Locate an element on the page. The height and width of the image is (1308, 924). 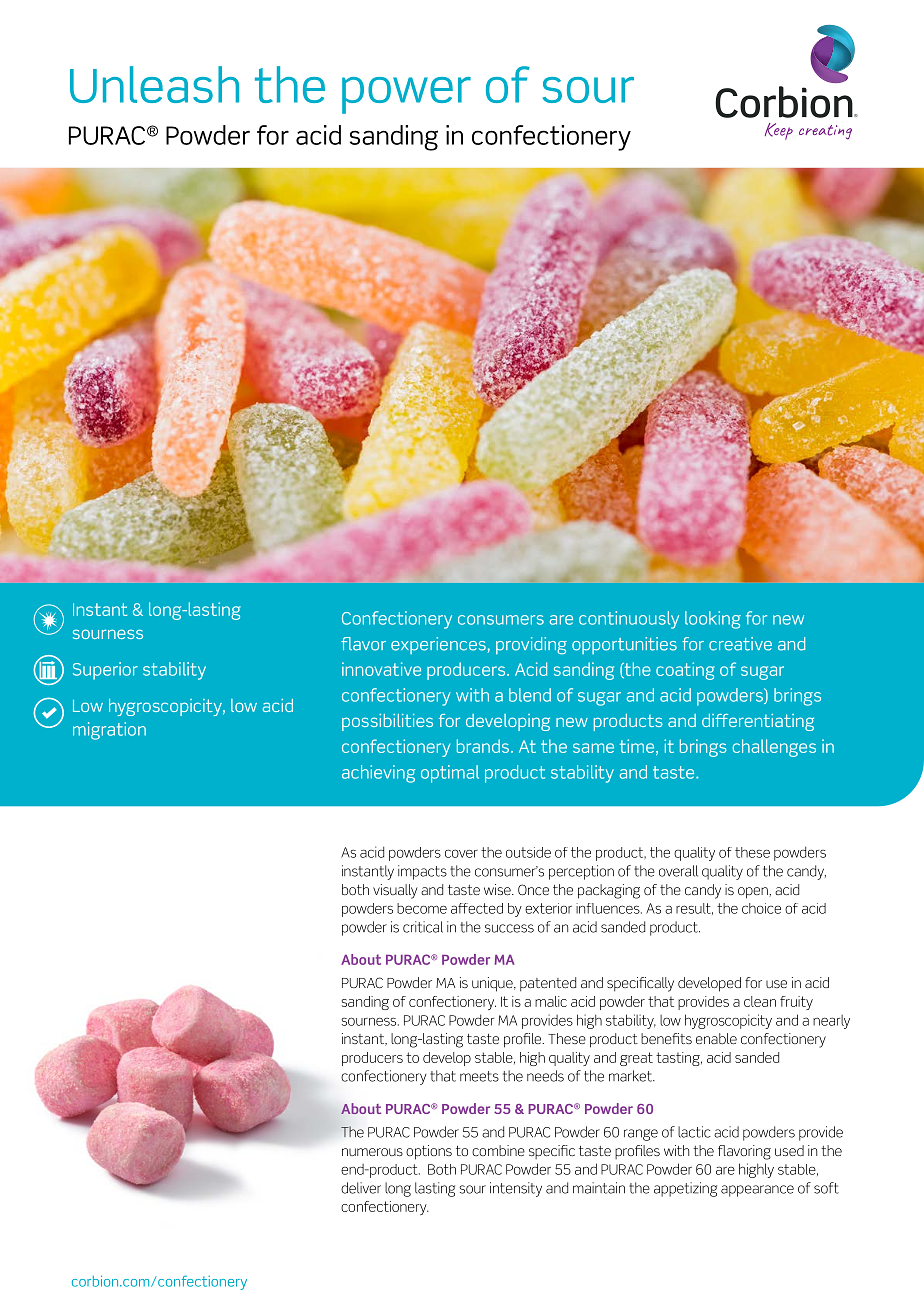
creative is located at coordinates (740, 644).
